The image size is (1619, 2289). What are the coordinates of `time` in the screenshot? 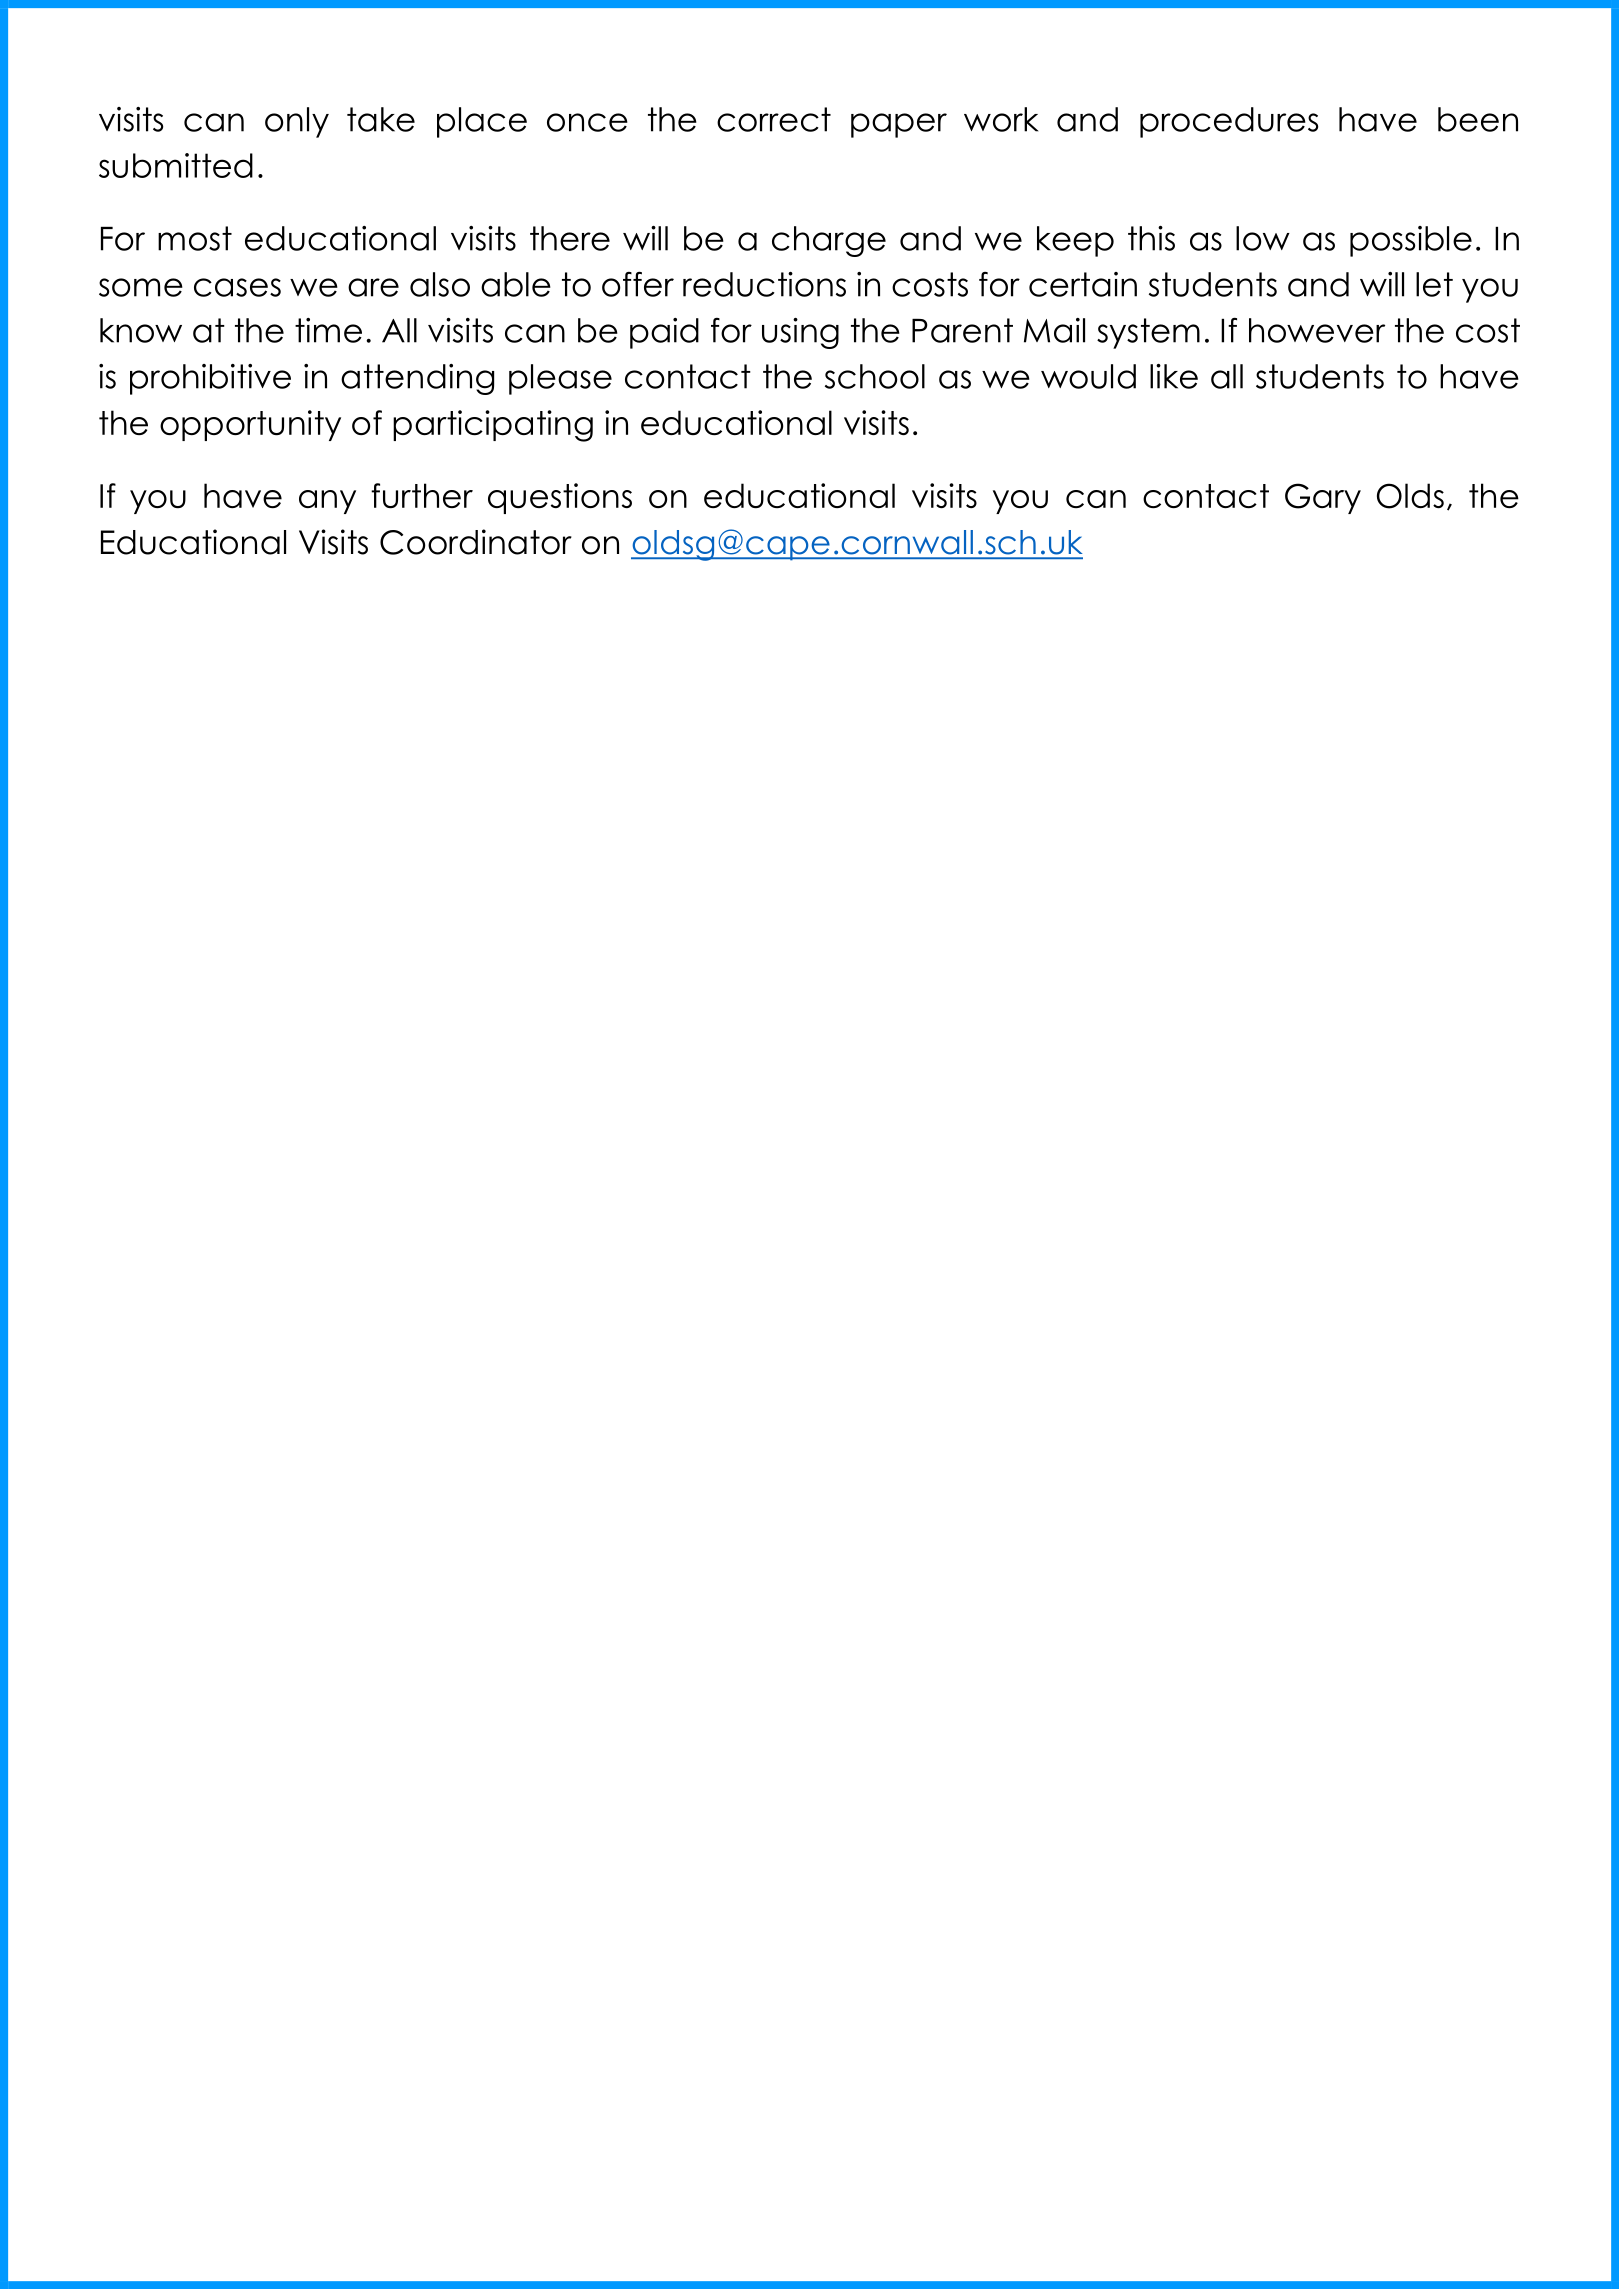 It's located at (328, 330).
